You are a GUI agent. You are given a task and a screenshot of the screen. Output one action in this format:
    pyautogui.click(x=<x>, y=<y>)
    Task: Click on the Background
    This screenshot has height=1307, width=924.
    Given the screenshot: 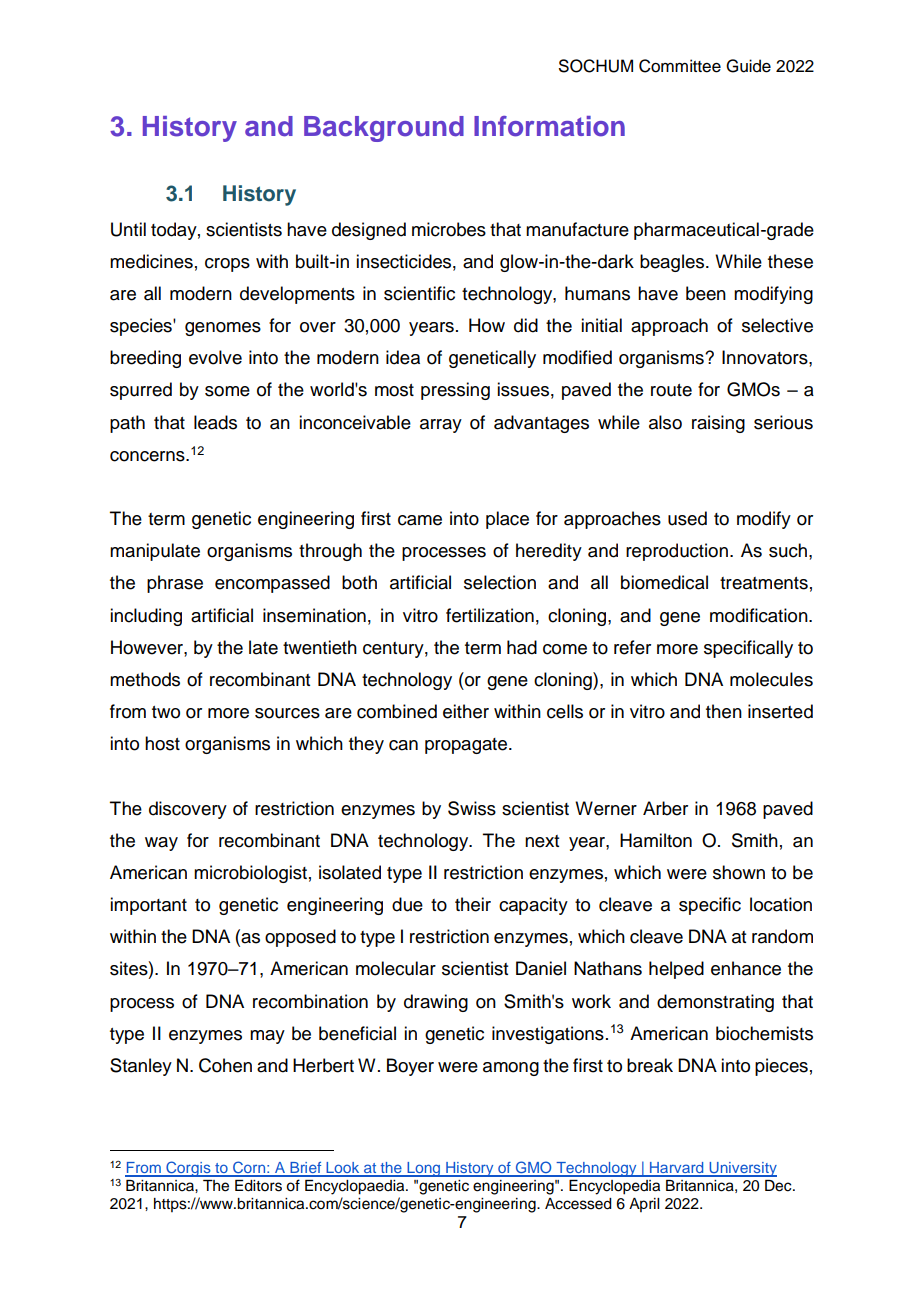 What is the action you would take?
    pyautogui.click(x=384, y=129)
